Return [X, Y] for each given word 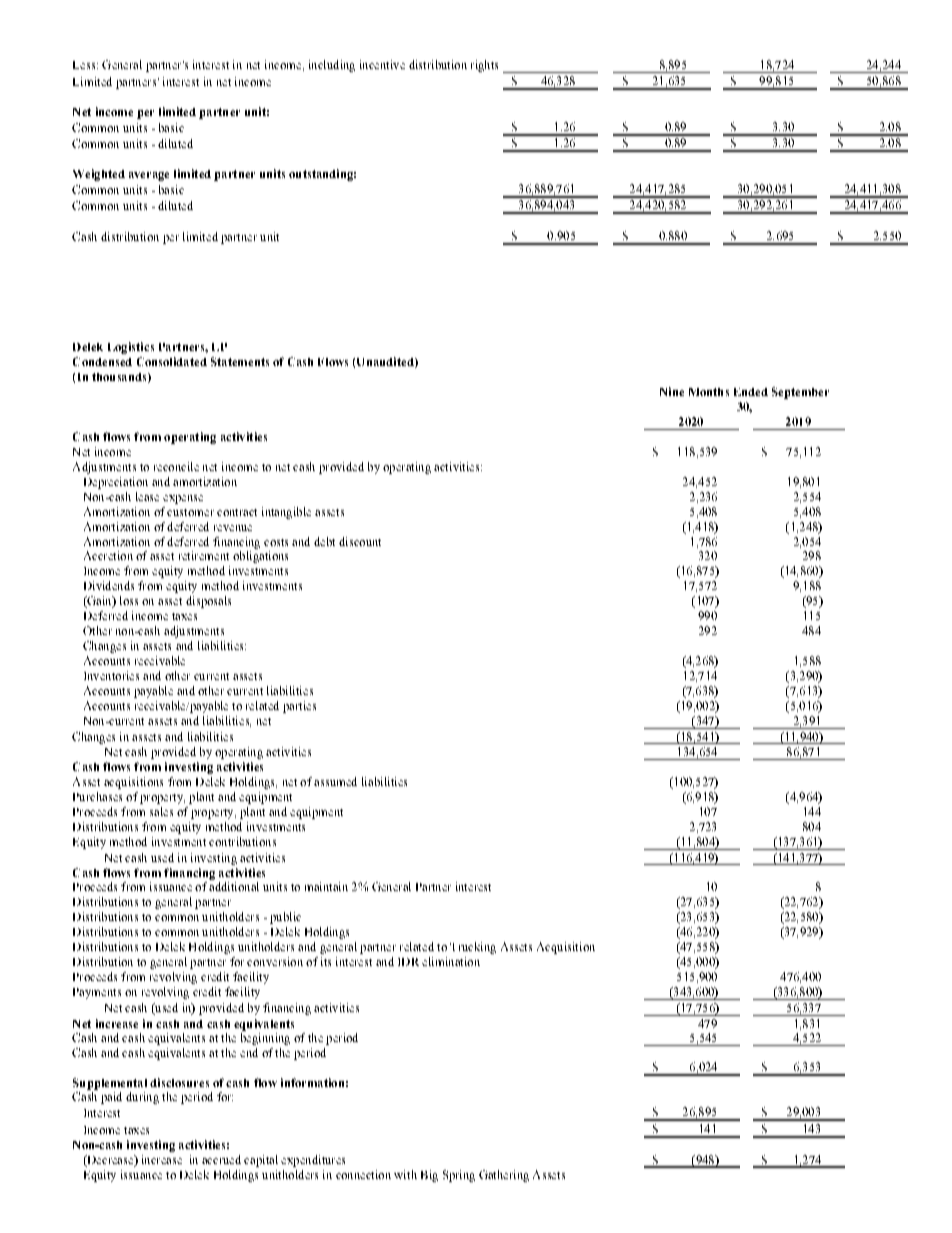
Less [85, 65]
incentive [382, 64]
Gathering [504, 1176]
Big [429, 1176]
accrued [221, 1159]
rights [484, 66]
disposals [208, 602]
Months [709, 392]
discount [360, 541]
